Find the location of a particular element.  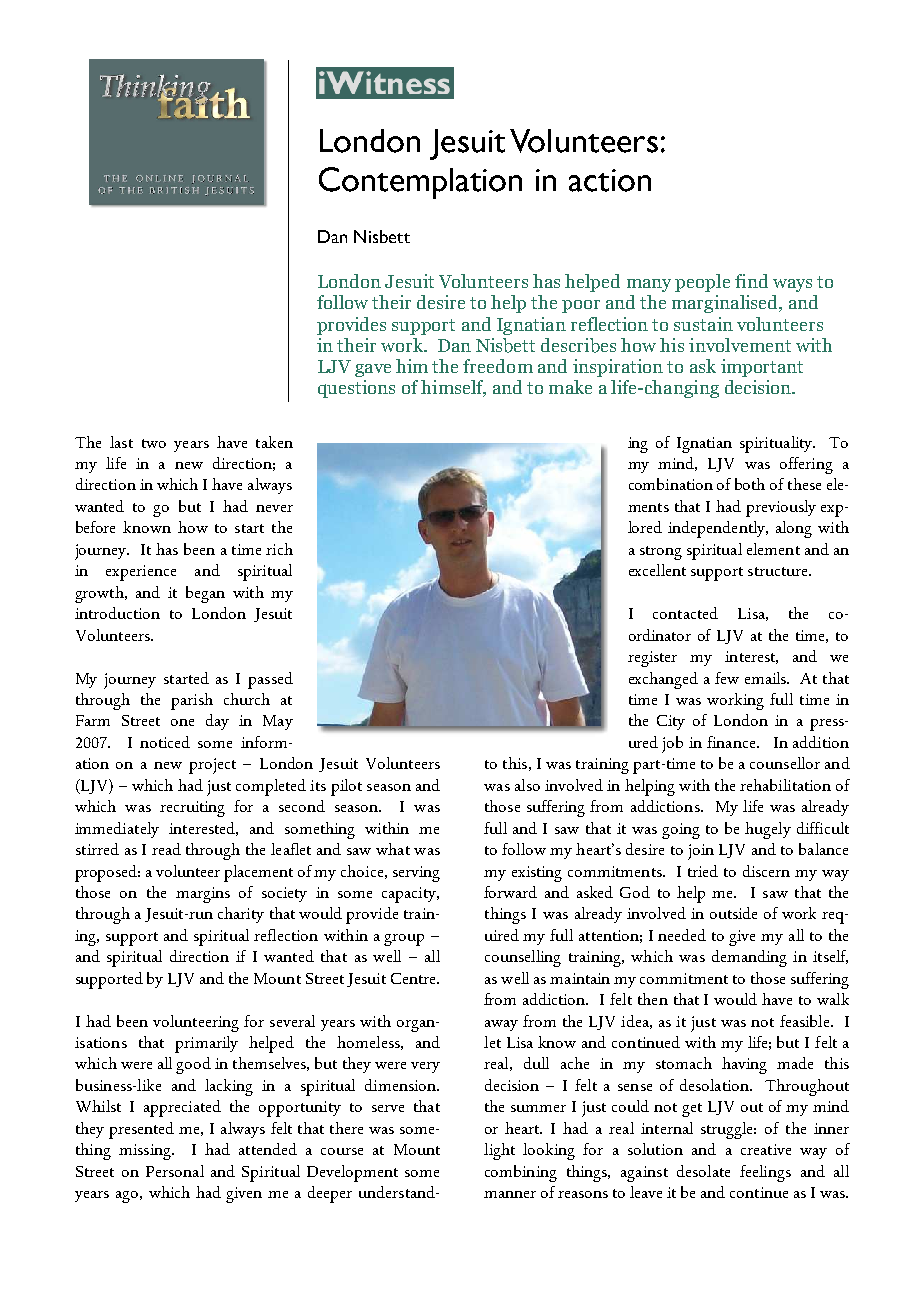

find is located at coordinates (751, 281).
